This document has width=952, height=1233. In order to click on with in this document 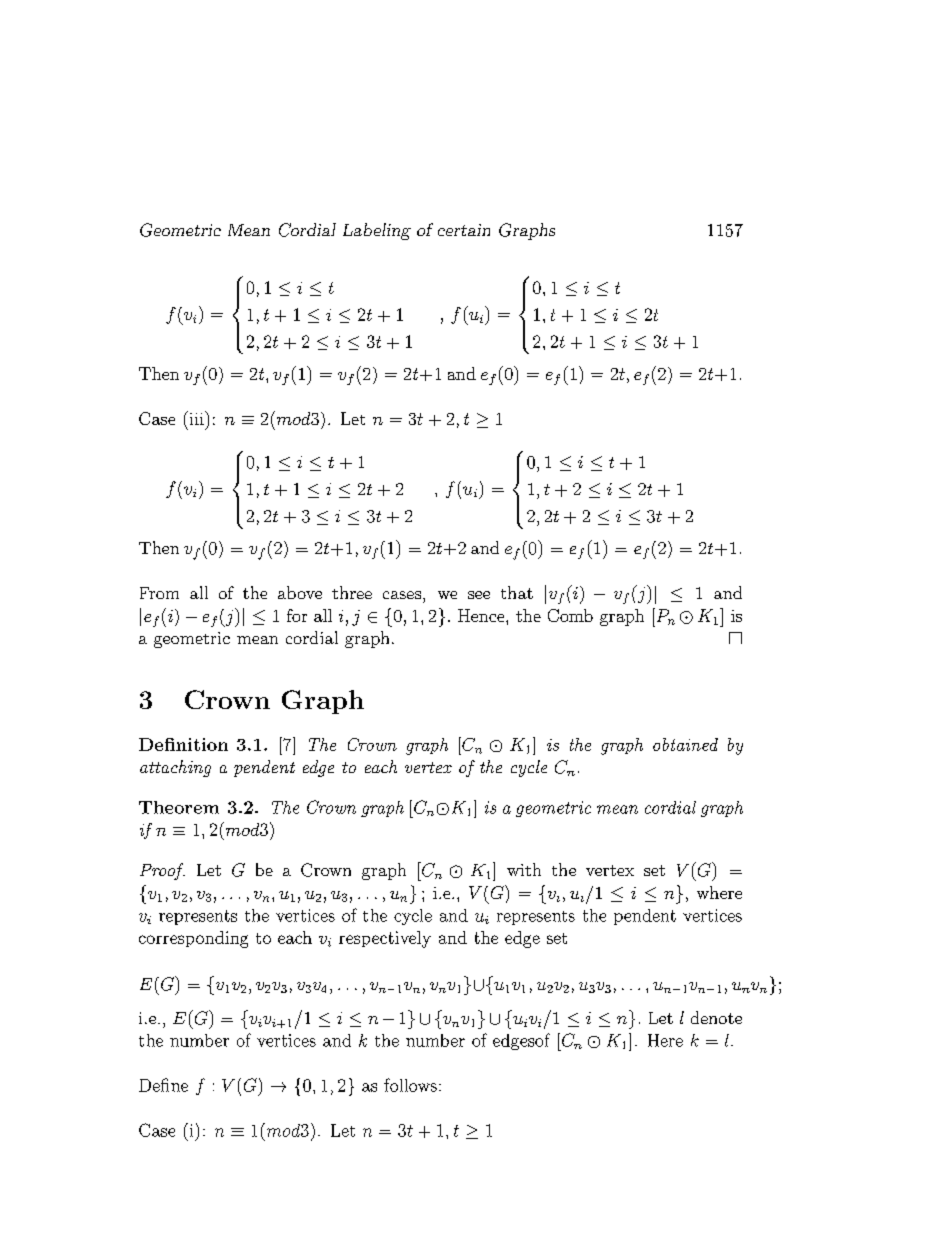, I will do `click(524, 869)`.
